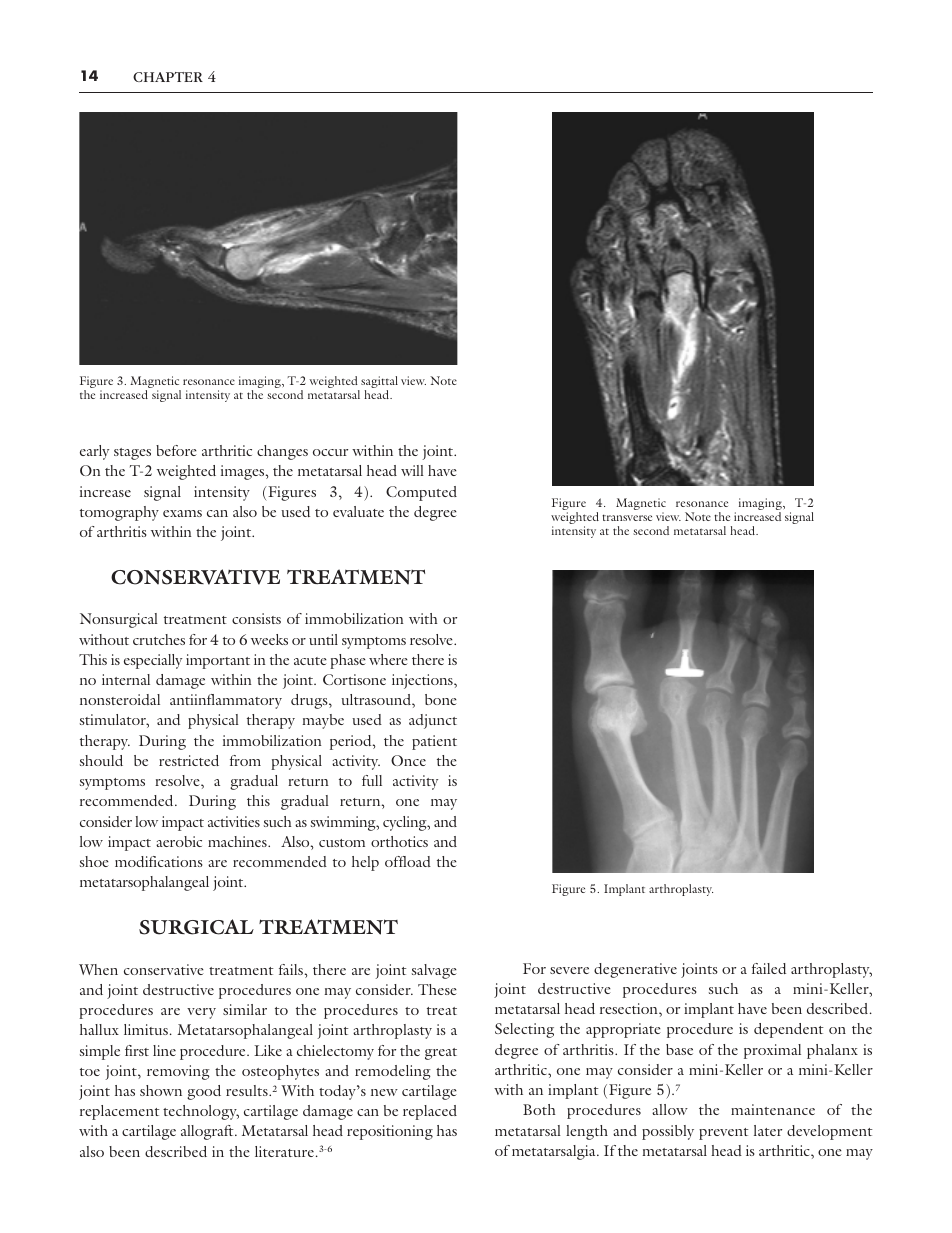  Describe the element at coordinates (412, 470) in the image. I see `will` at that location.
